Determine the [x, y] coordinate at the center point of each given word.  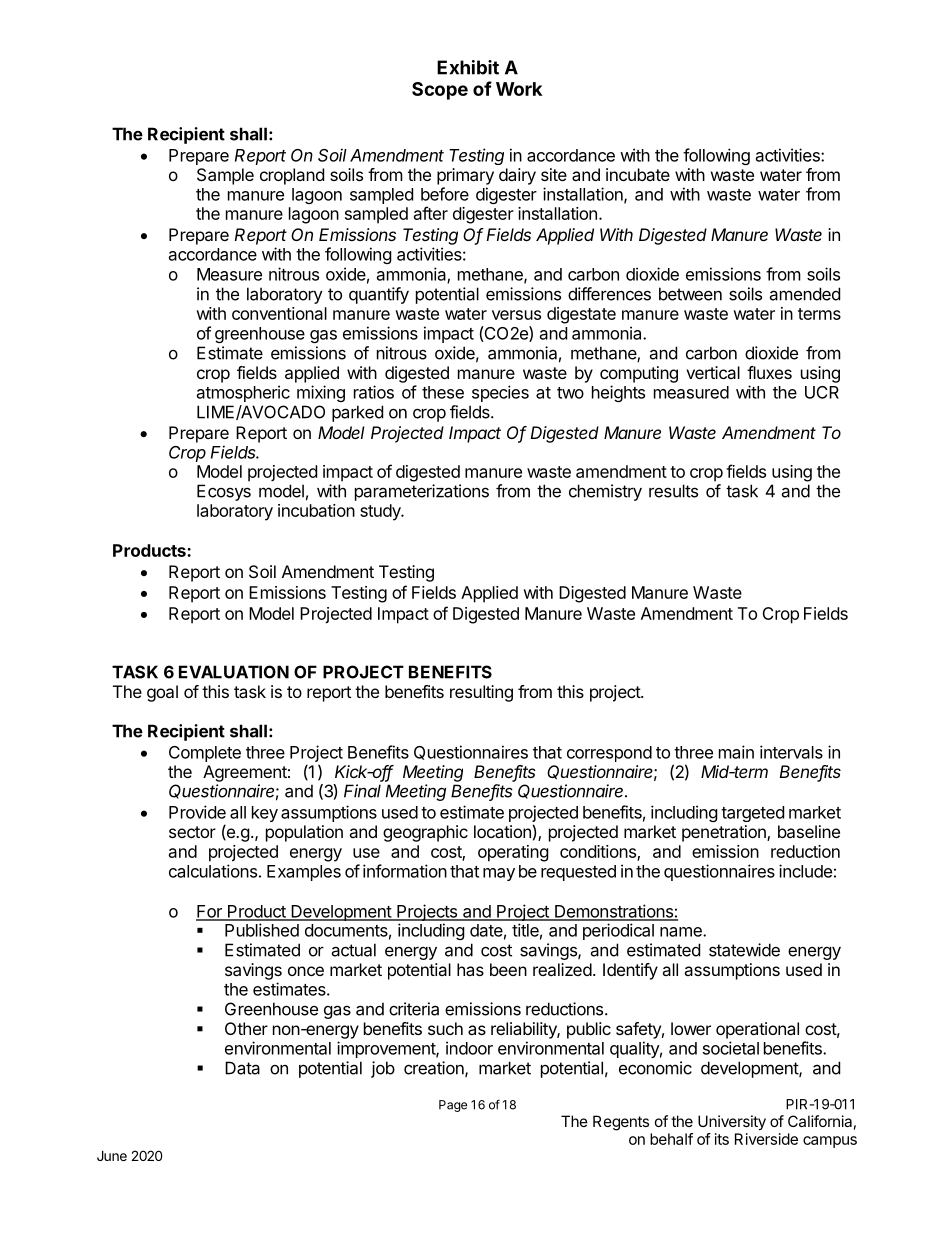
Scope [440, 91]
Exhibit [468, 67]
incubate [638, 174]
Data [242, 1068]
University [732, 1122]
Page [453, 1106]
